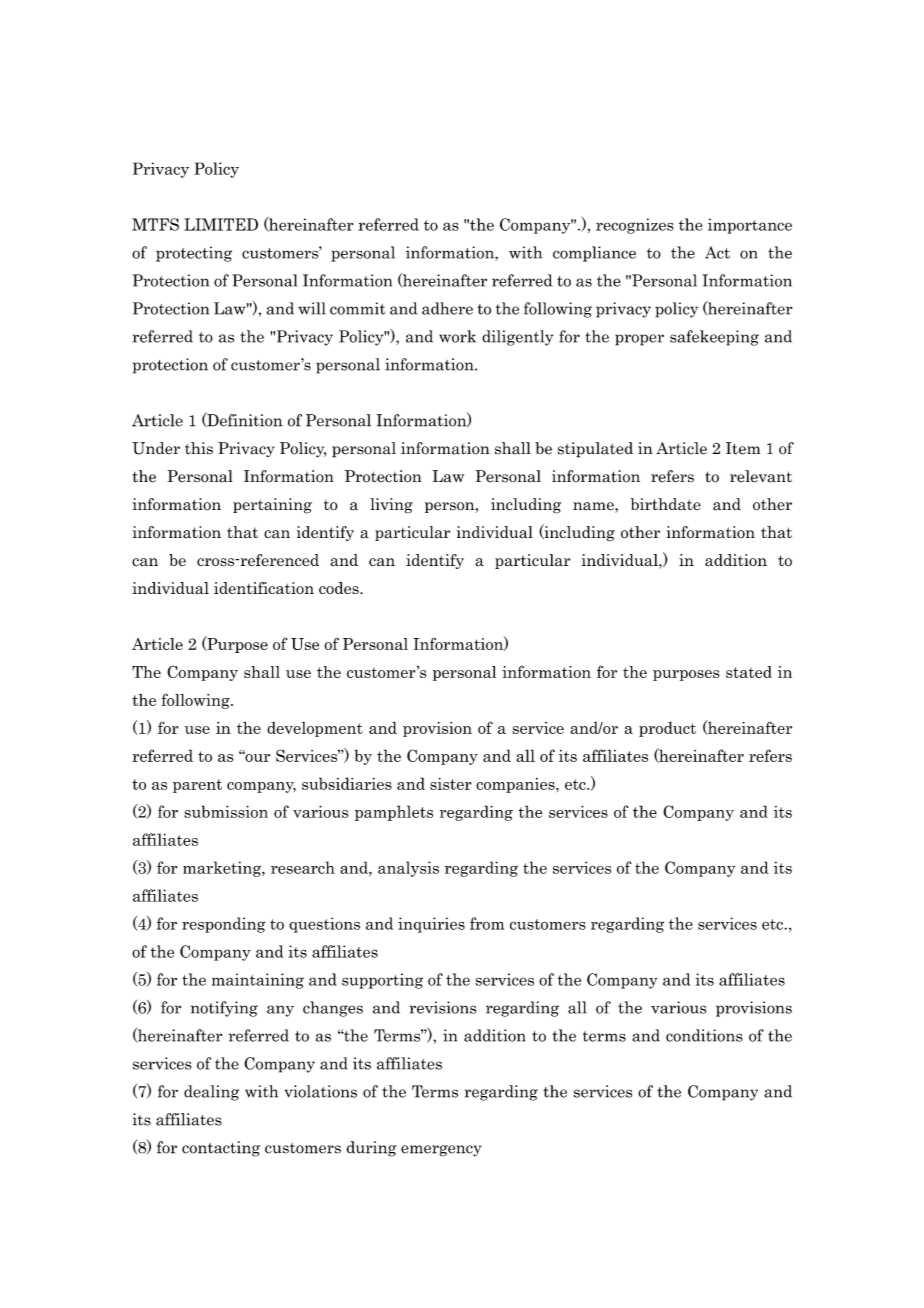 This image has width=924, height=1308. I want to click on protecting, so click(194, 254).
